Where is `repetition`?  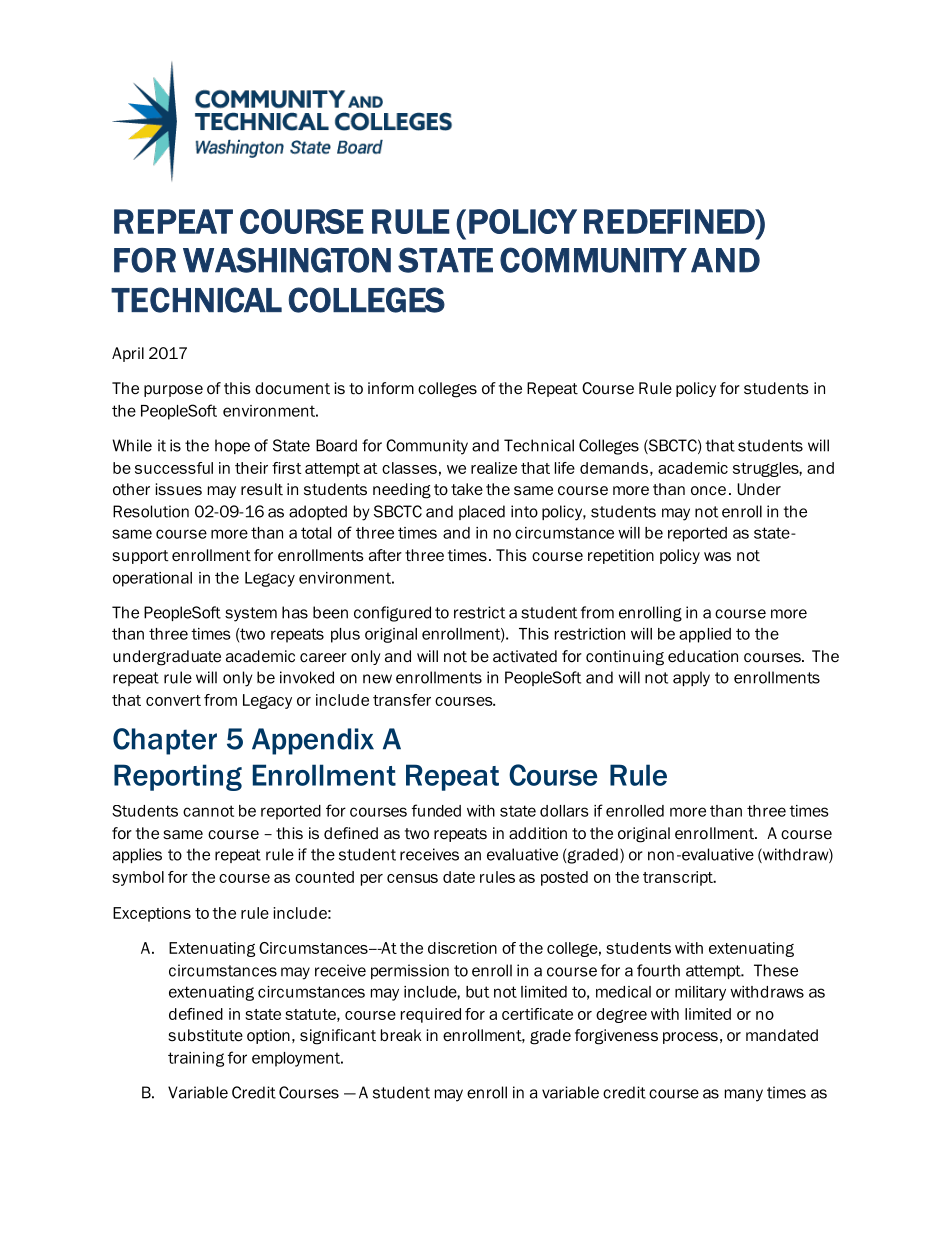 repetition is located at coordinates (621, 556).
